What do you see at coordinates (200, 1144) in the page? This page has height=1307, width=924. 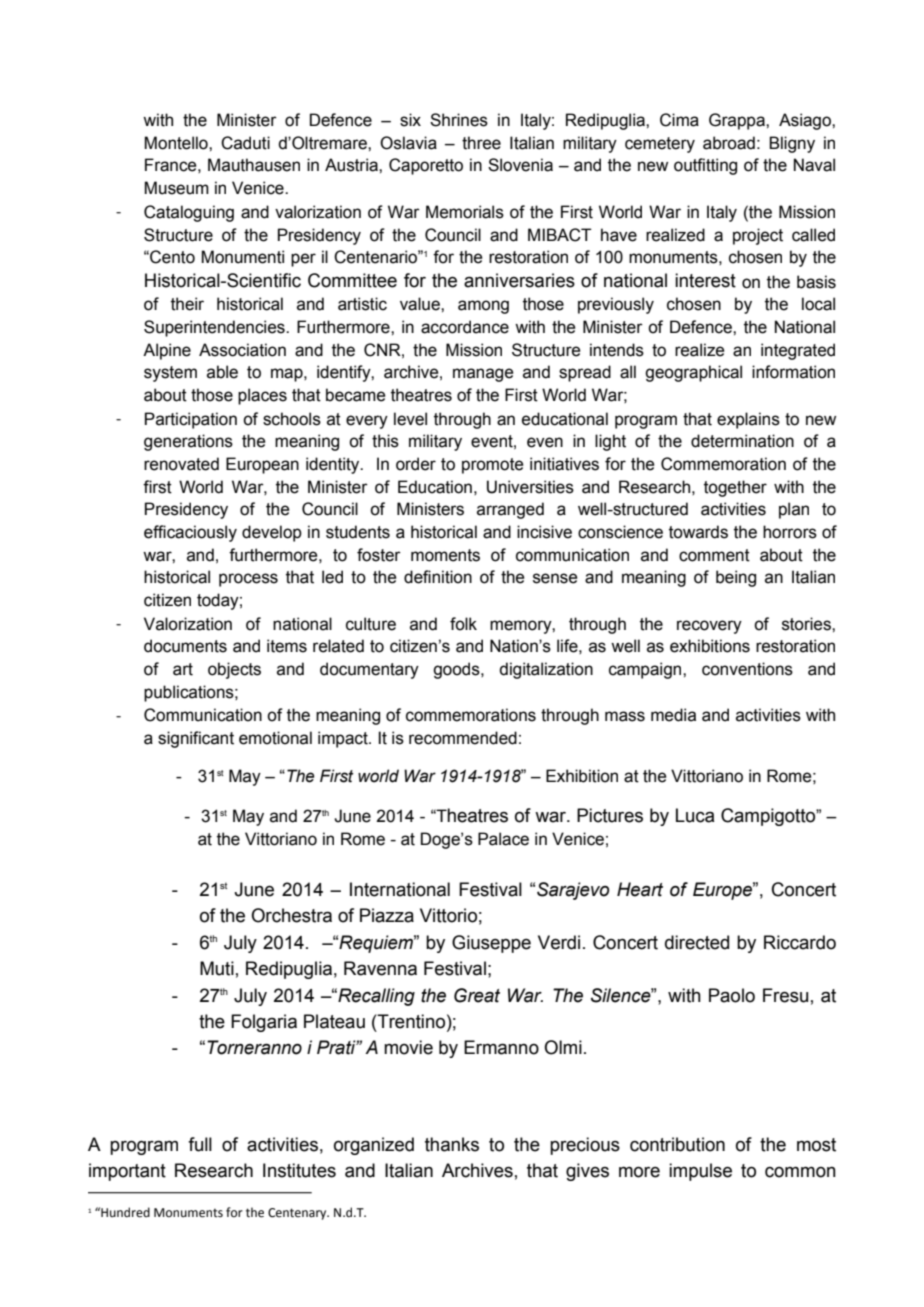 I see `full` at bounding box center [200, 1144].
